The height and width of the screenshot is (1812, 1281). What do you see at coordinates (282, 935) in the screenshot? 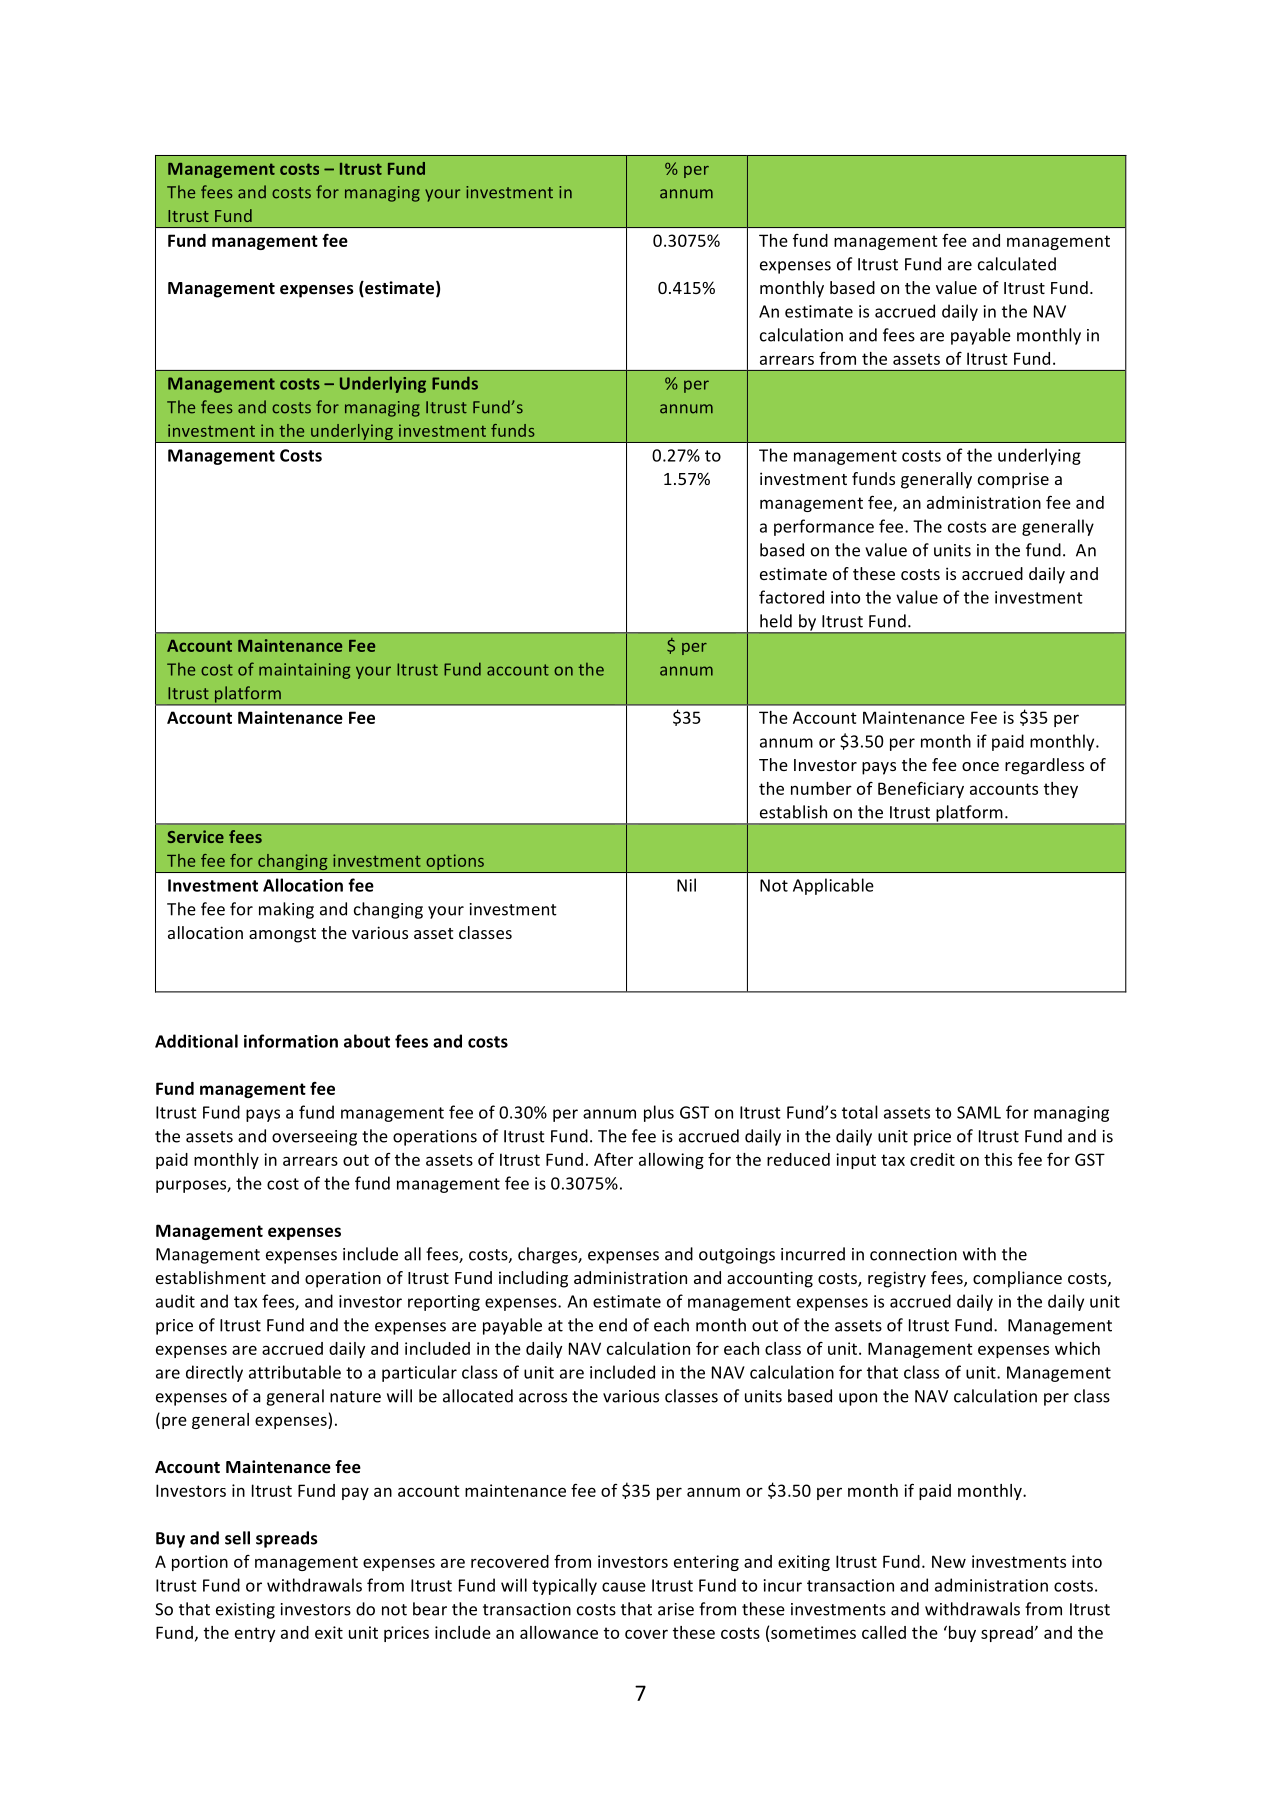
I see `amongst` at bounding box center [282, 935].
